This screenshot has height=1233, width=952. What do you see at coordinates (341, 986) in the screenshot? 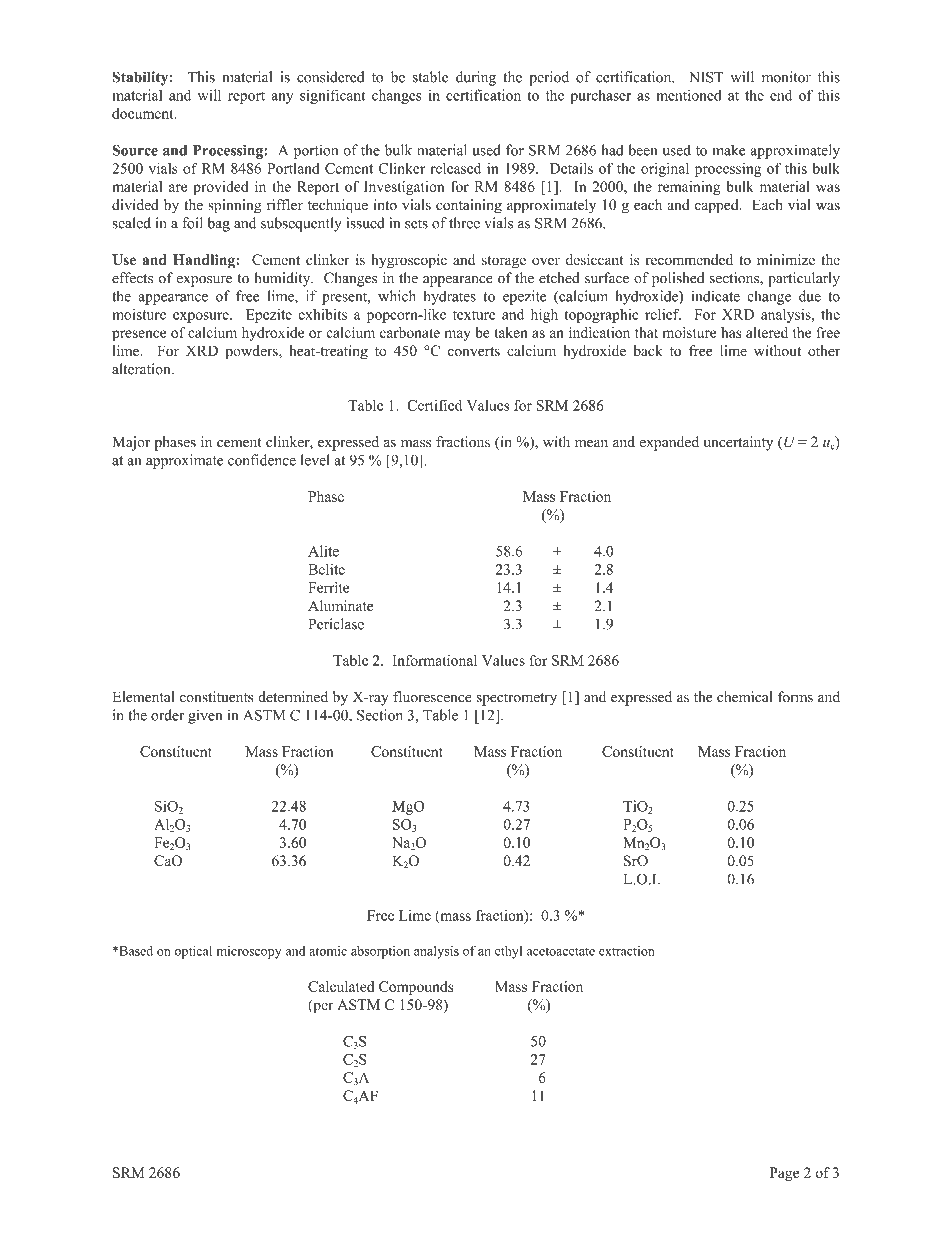
I see `Calculated` at bounding box center [341, 986].
